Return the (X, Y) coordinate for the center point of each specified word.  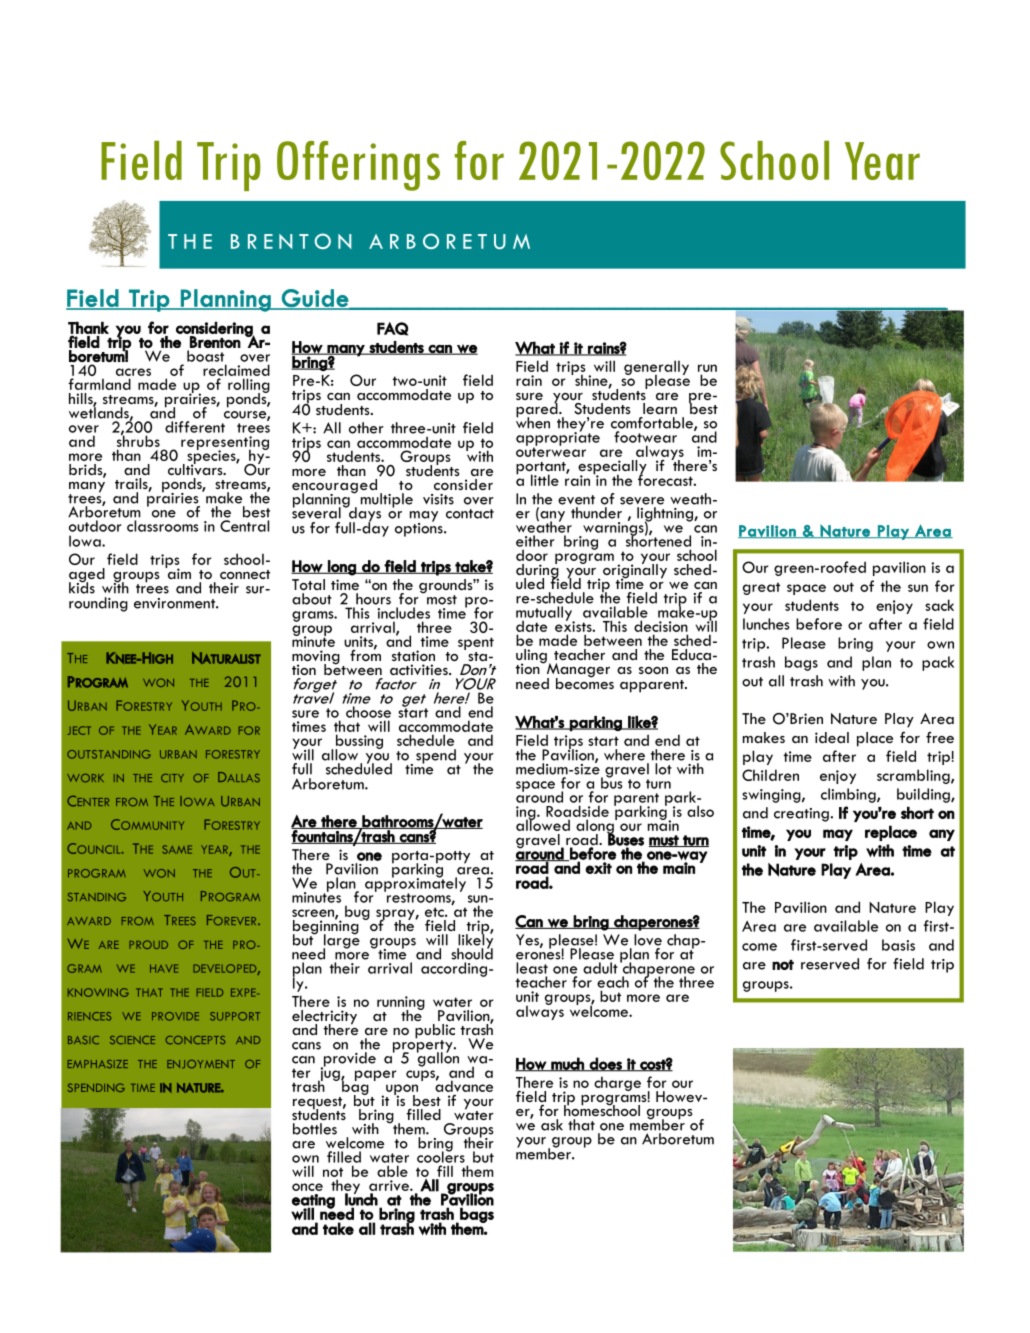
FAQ (392, 329)
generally (656, 368)
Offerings (358, 166)
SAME (177, 849)
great (761, 588)
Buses (625, 840)
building (924, 795)
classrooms (163, 526)
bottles (315, 1129)
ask (552, 1125)
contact (470, 514)
